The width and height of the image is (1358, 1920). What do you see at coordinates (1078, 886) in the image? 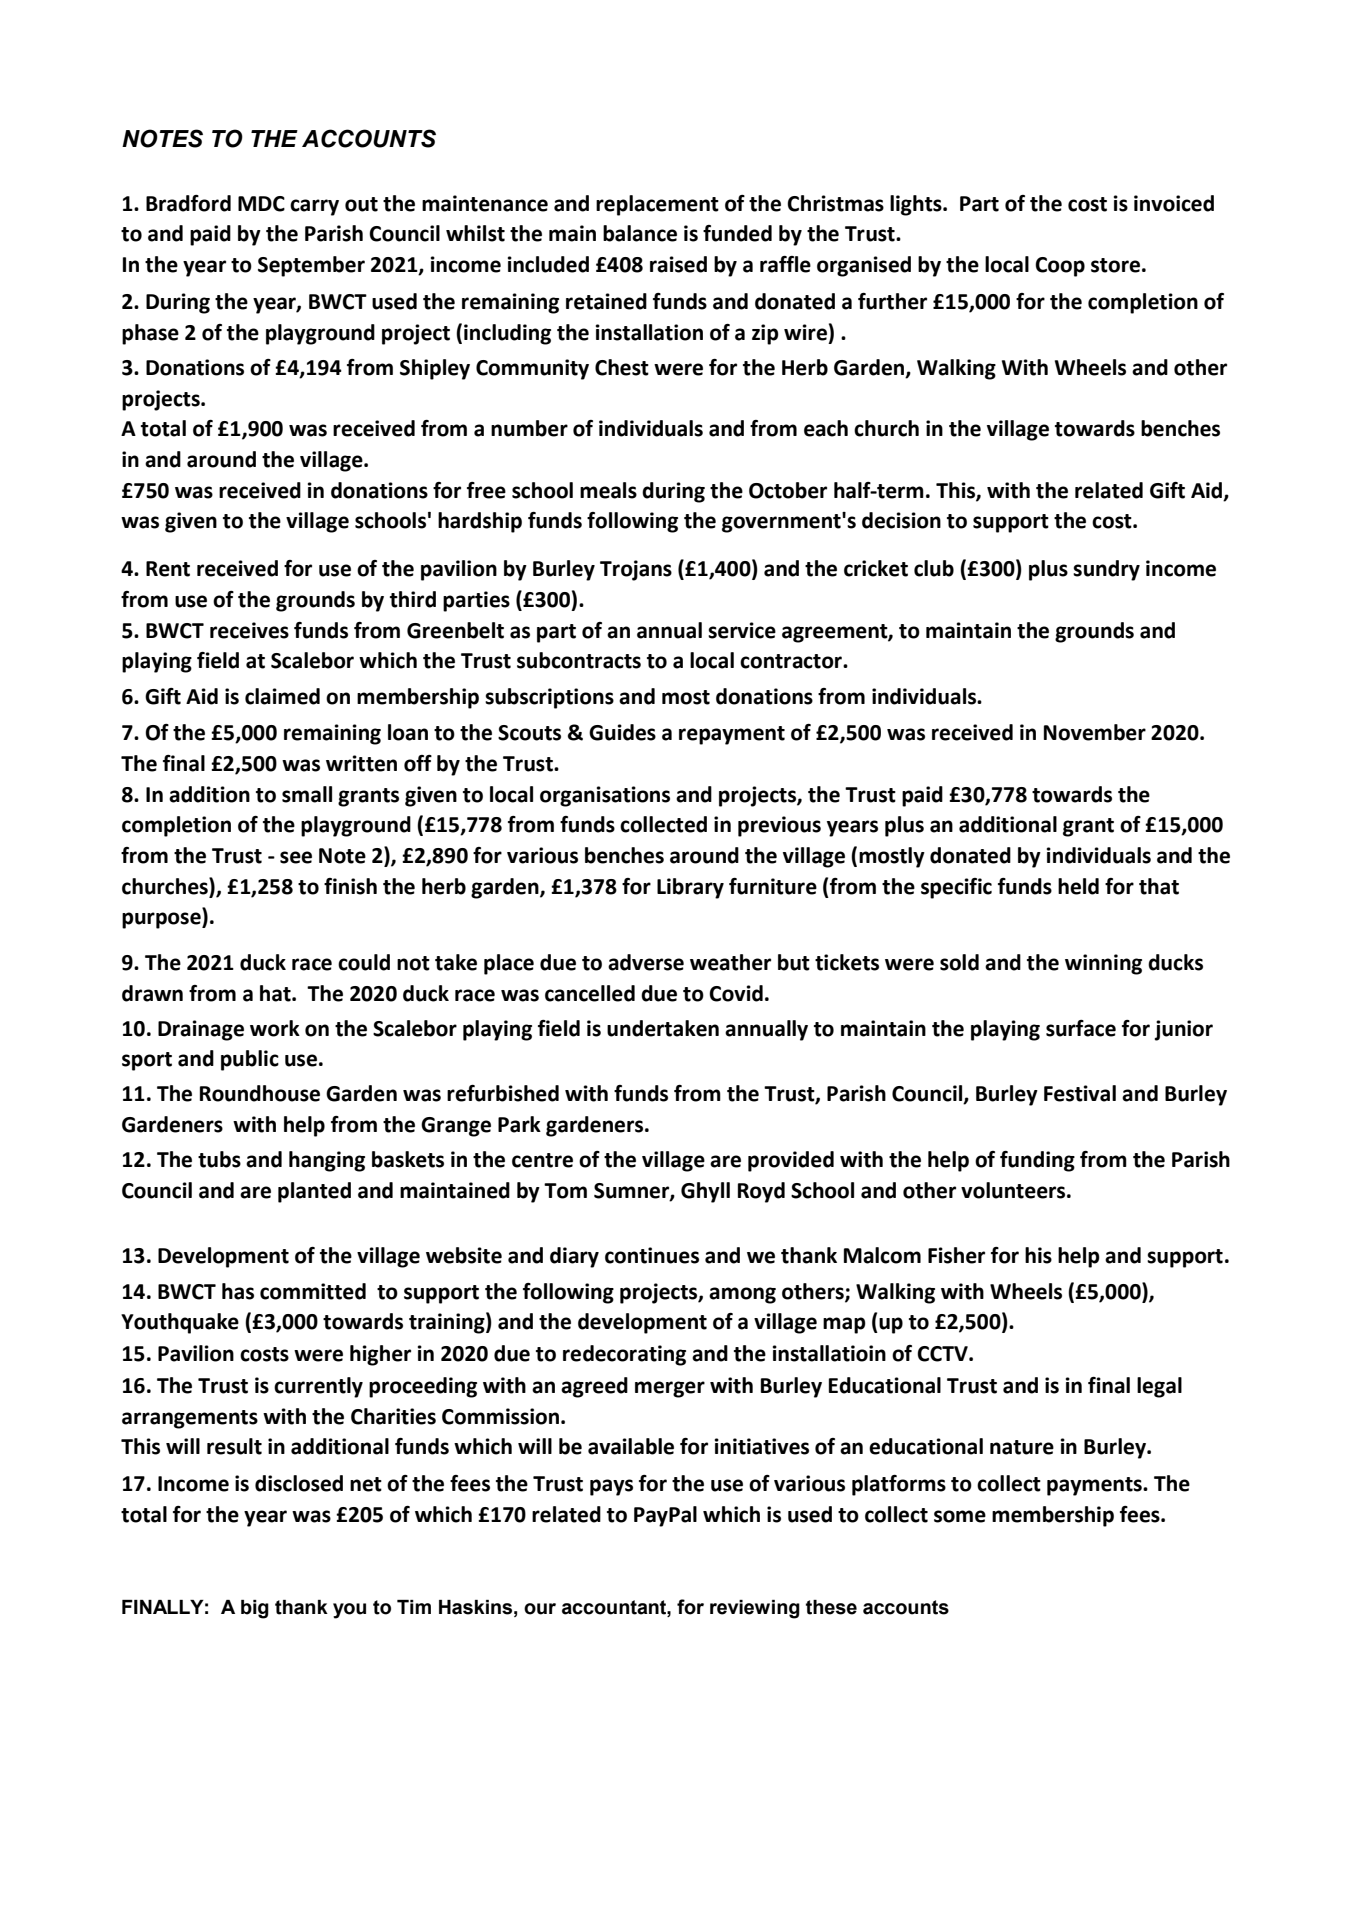
I see `held` at bounding box center [1078, 886].
